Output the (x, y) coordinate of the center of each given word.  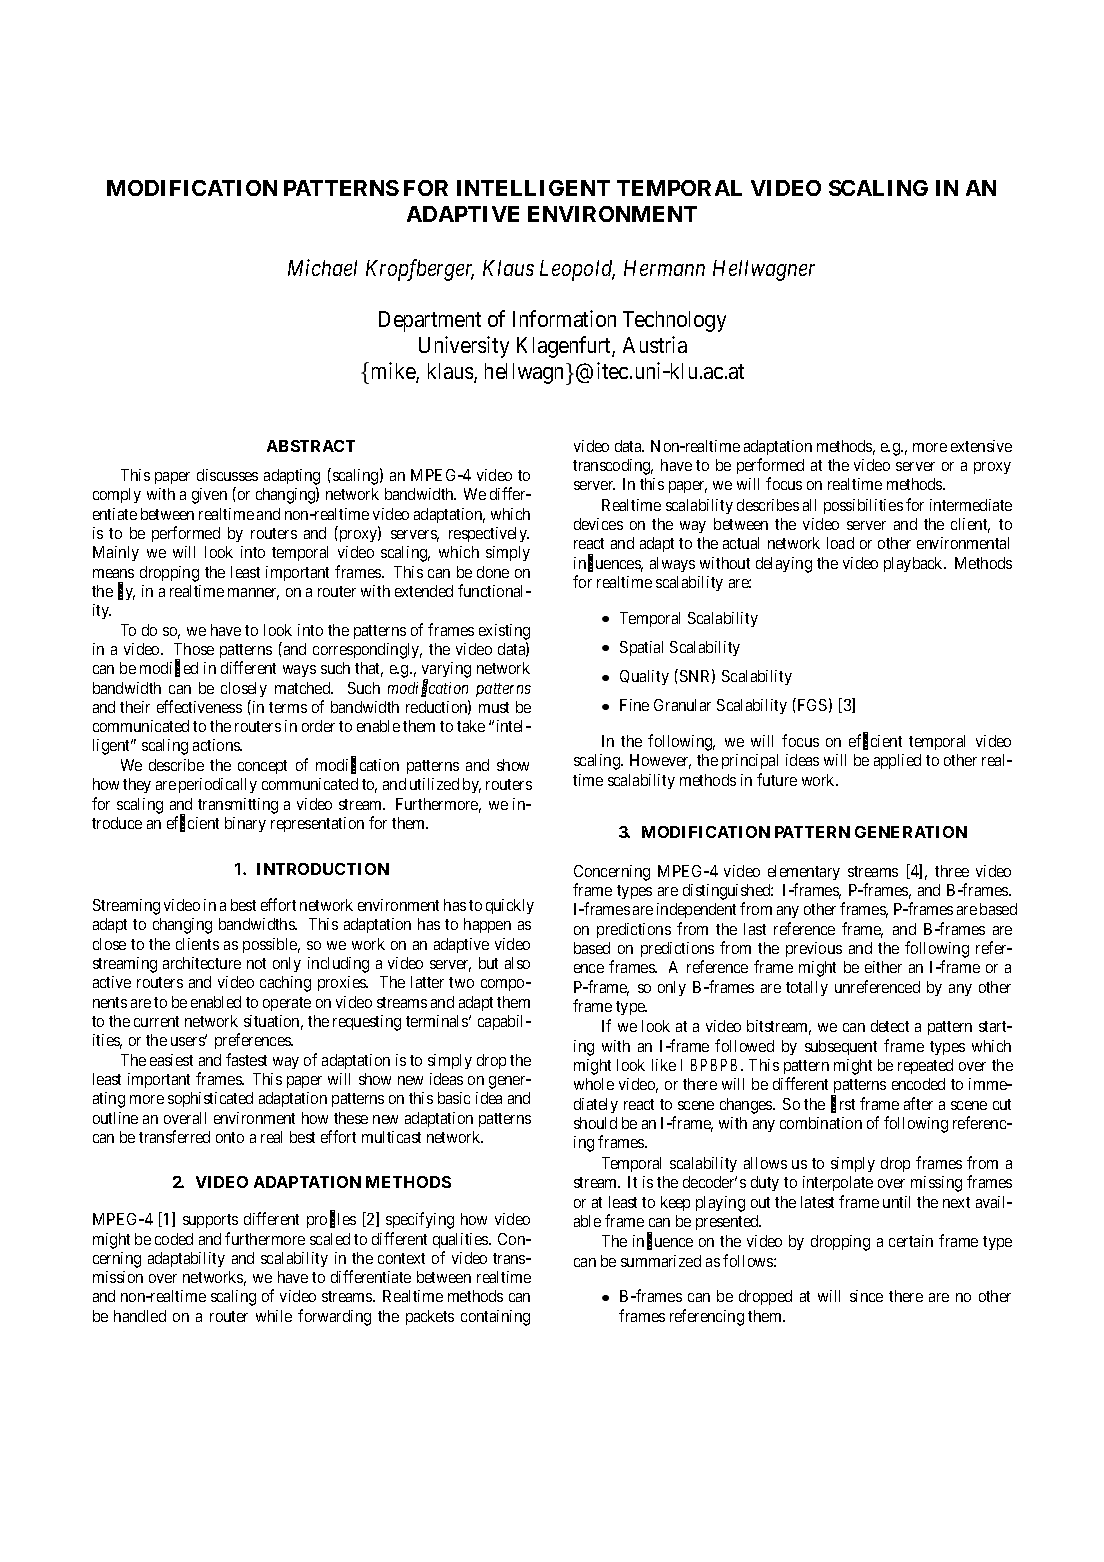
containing (495, 1318)
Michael (322, 267)
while (274, 1316)
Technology (674, 321)
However (660, 761)
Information (564, 318)
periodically (218, 785)
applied (897, 761)
